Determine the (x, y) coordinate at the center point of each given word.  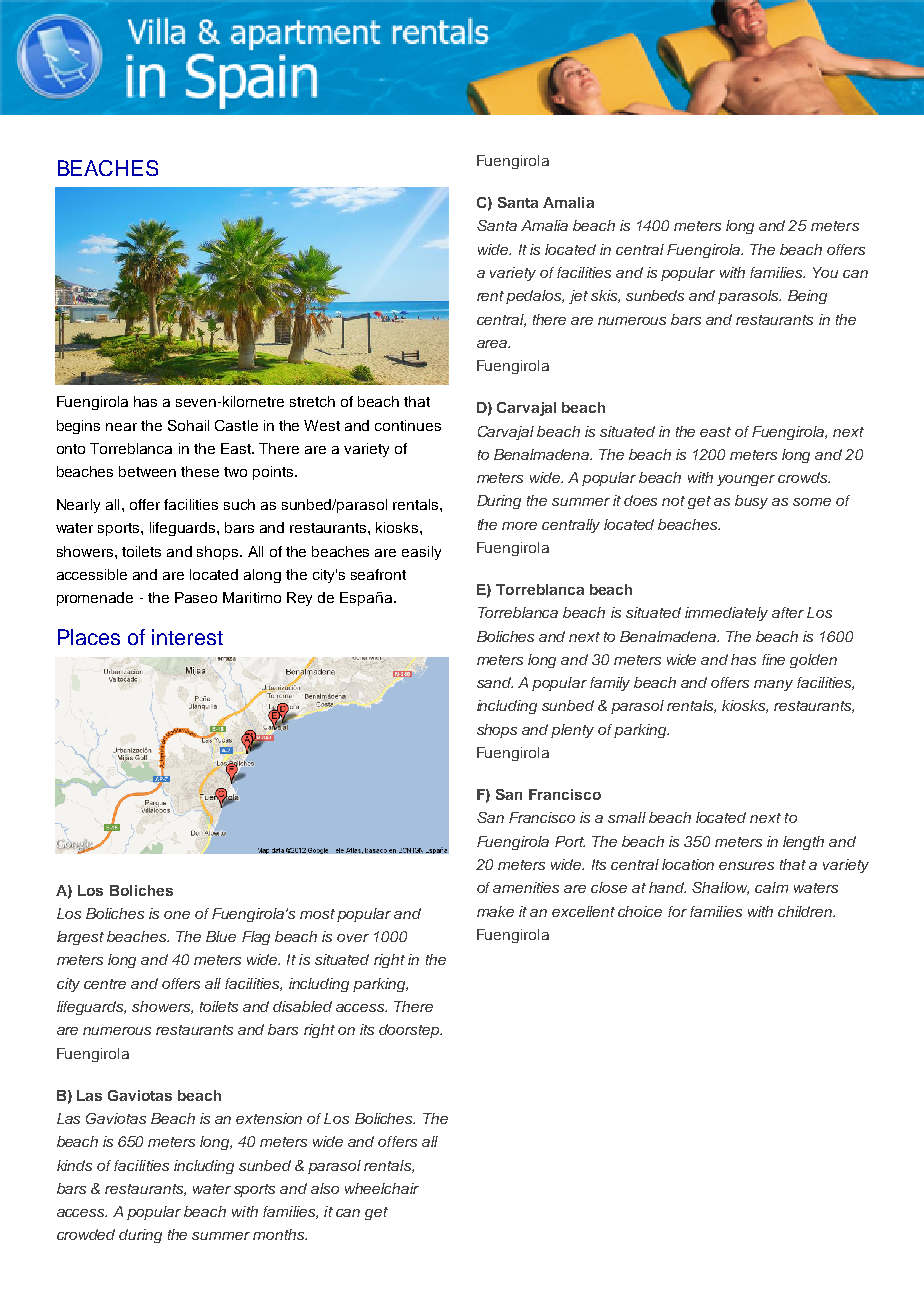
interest (187, 637)
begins (78, 427)
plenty (572, 731)
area (493, 344)
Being (807, 297)
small (627, 817)
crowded (86, 1234)
